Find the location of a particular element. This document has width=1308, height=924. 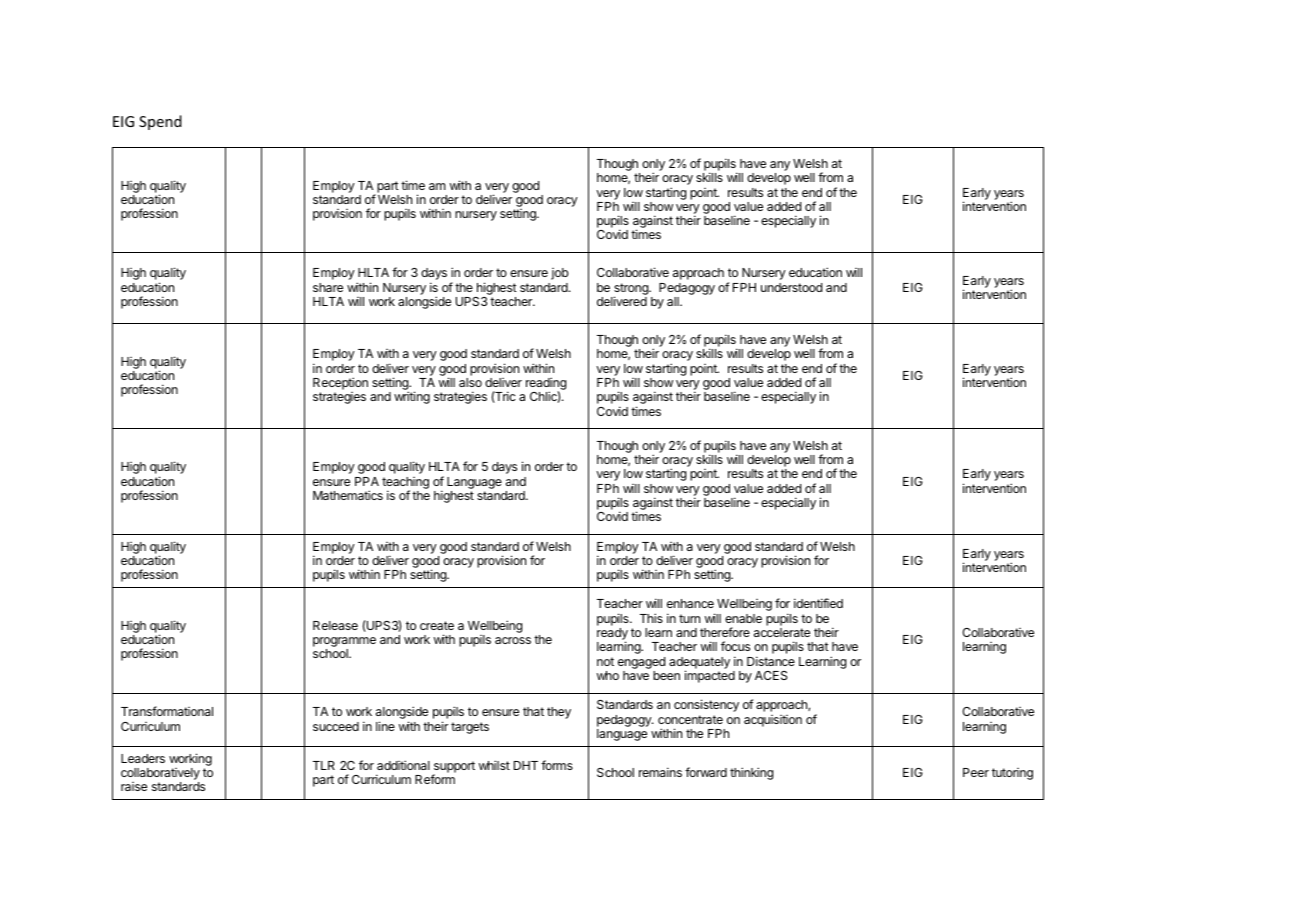

identified is located at coordinates (818, 603).
